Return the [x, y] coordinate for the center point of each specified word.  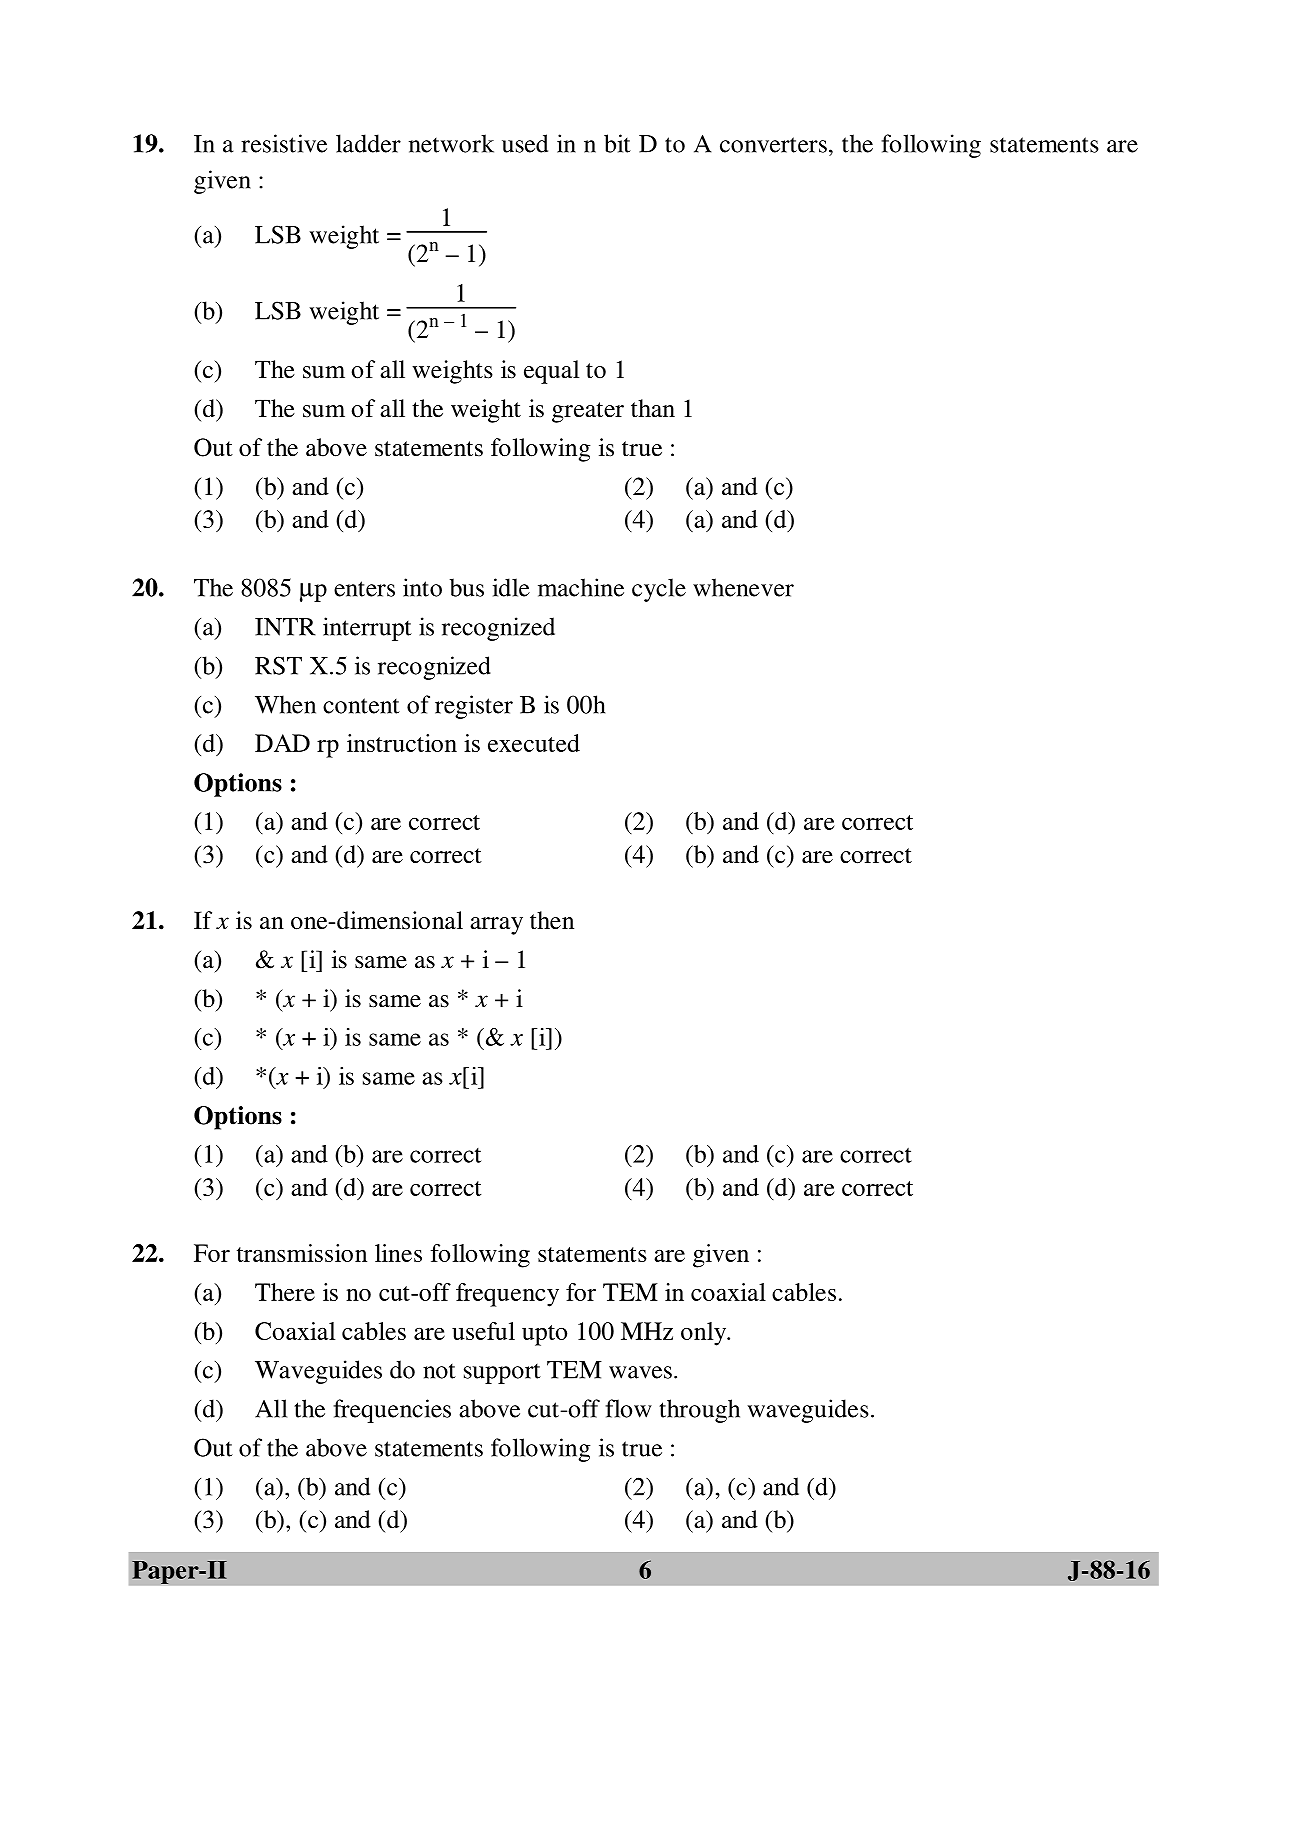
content [361, 706]
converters [773, 145]
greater [588, 412]
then [552, 920]
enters [364, 589]
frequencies [392, 1411]
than [653, 408]
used [525, 143]
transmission [302, 1253]
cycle [659, 590]
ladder [368, 143]
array [496, 926]
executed [534, 743]
